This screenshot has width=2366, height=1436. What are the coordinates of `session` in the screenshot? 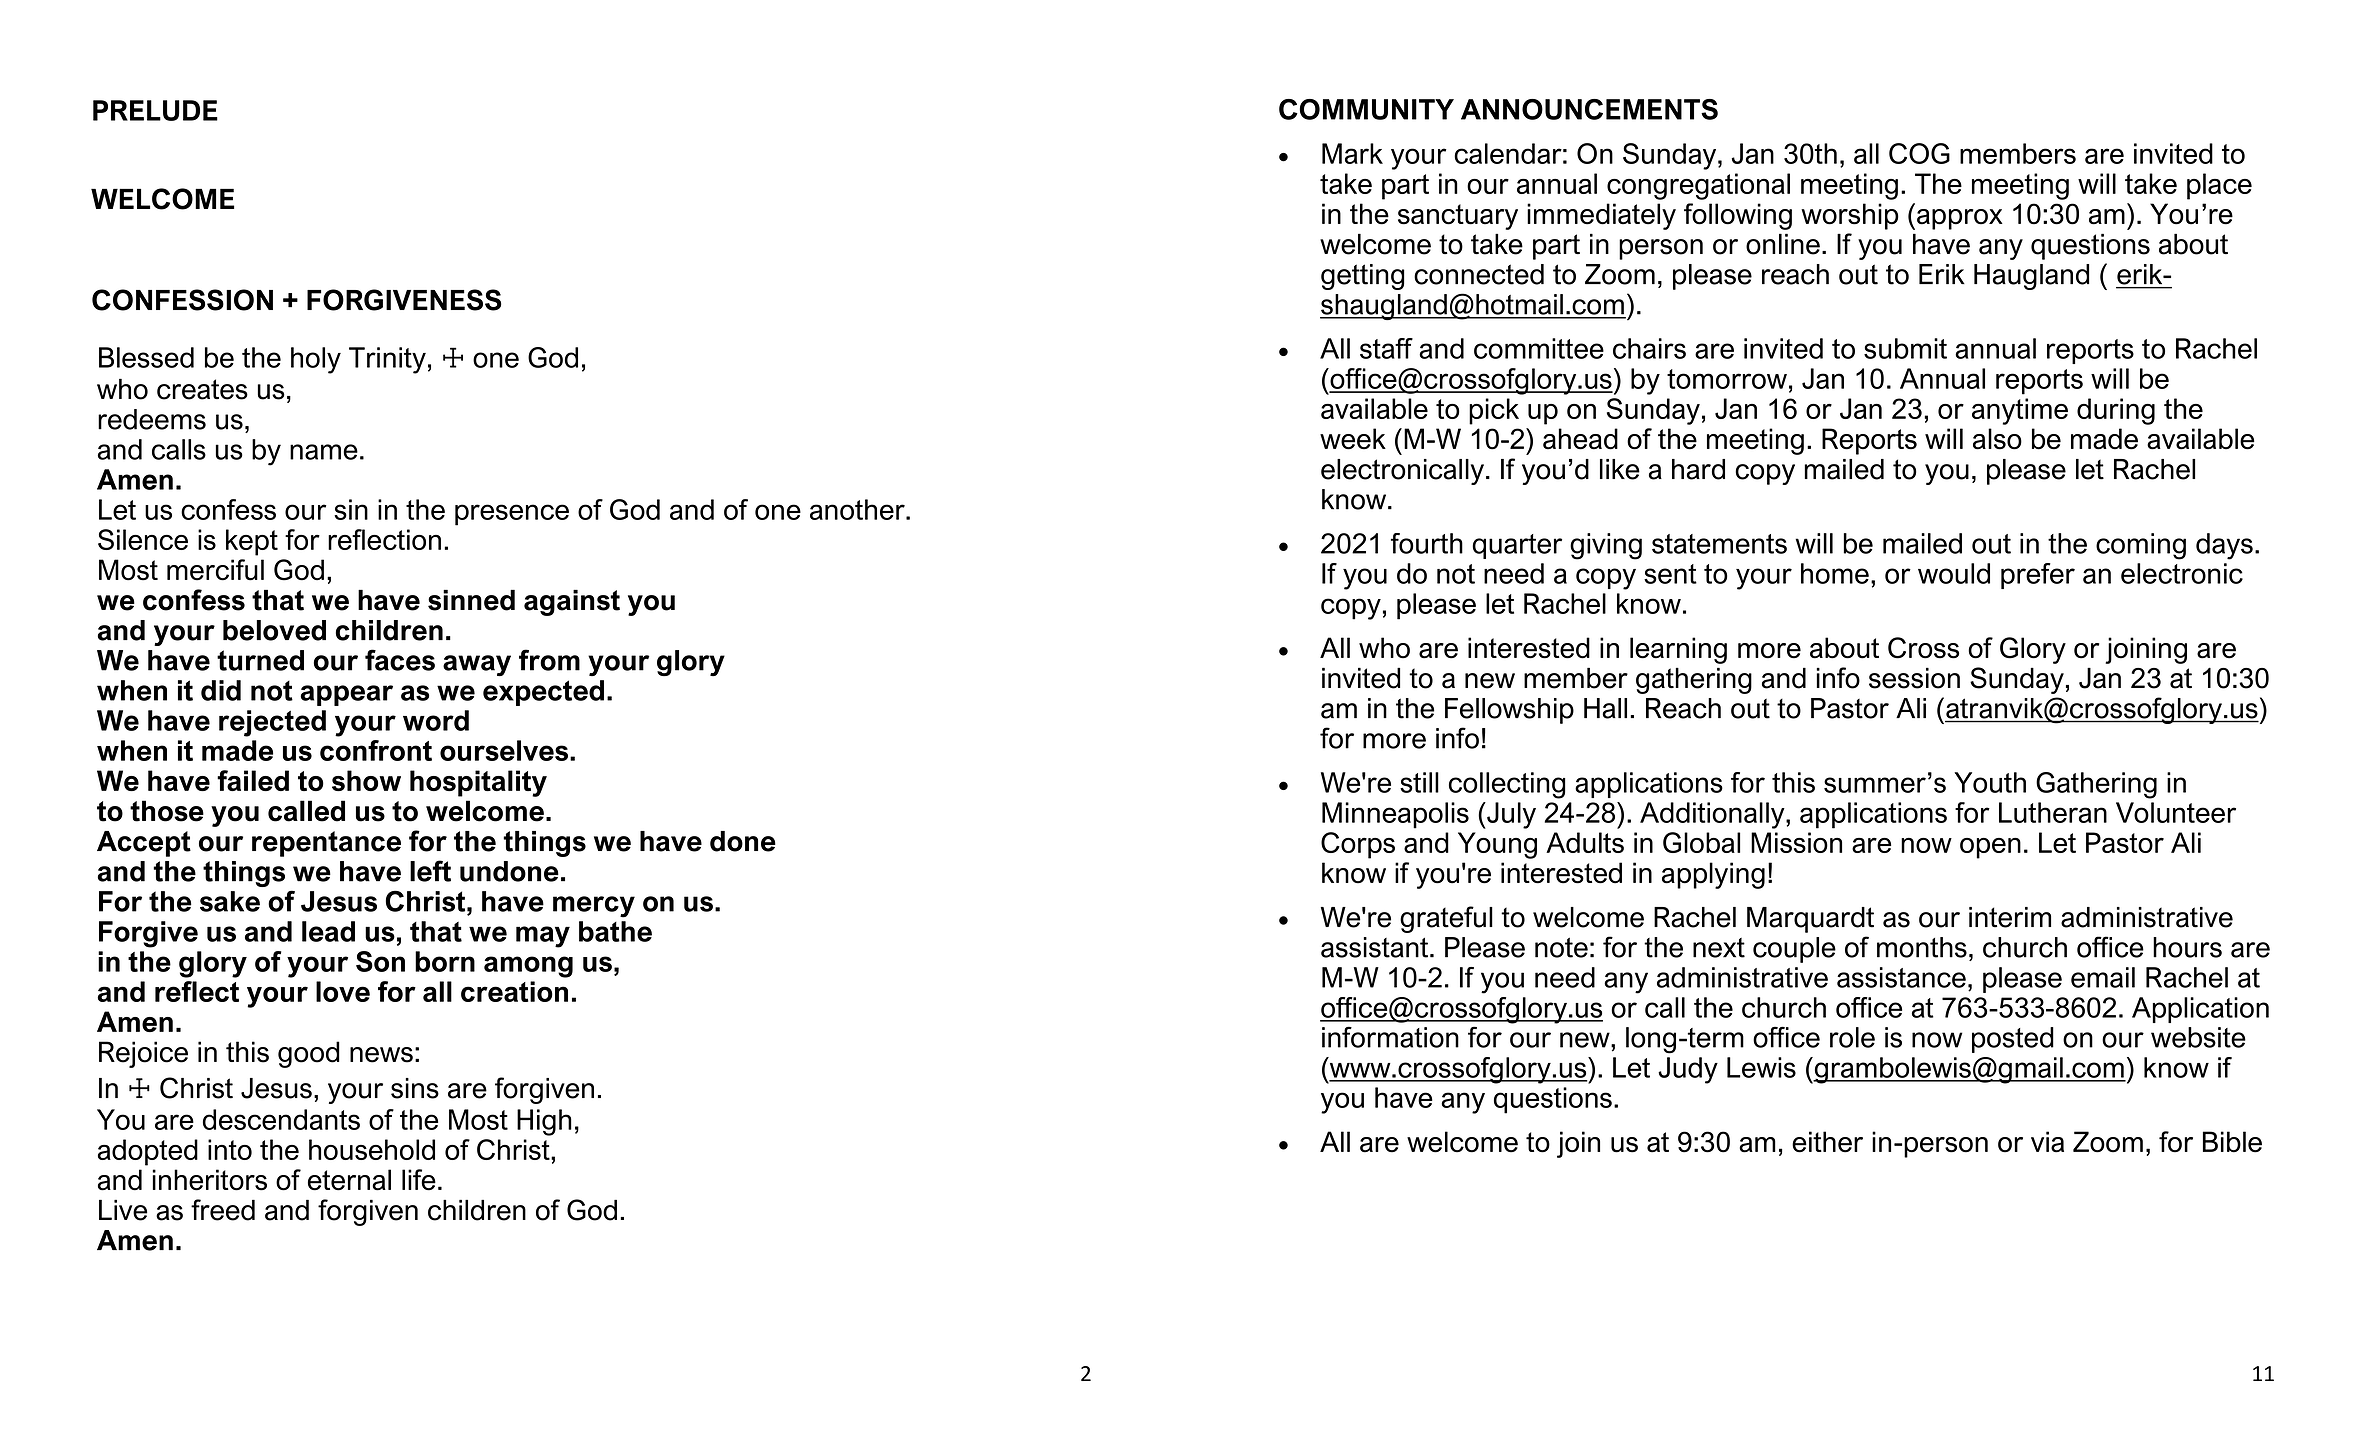 It's located at (1914, 678).
